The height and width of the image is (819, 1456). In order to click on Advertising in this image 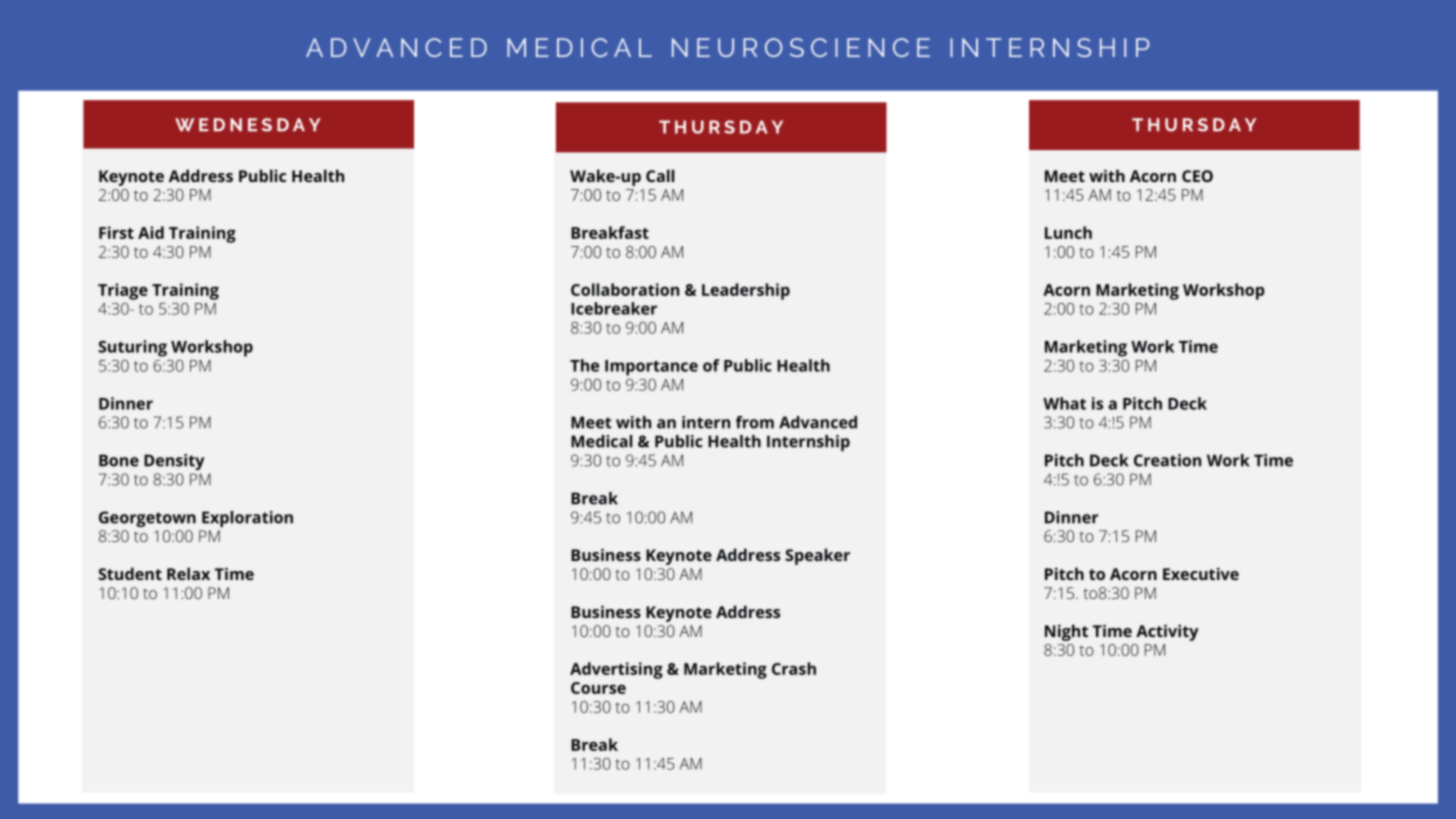, I will do `click(616, 670)`.
